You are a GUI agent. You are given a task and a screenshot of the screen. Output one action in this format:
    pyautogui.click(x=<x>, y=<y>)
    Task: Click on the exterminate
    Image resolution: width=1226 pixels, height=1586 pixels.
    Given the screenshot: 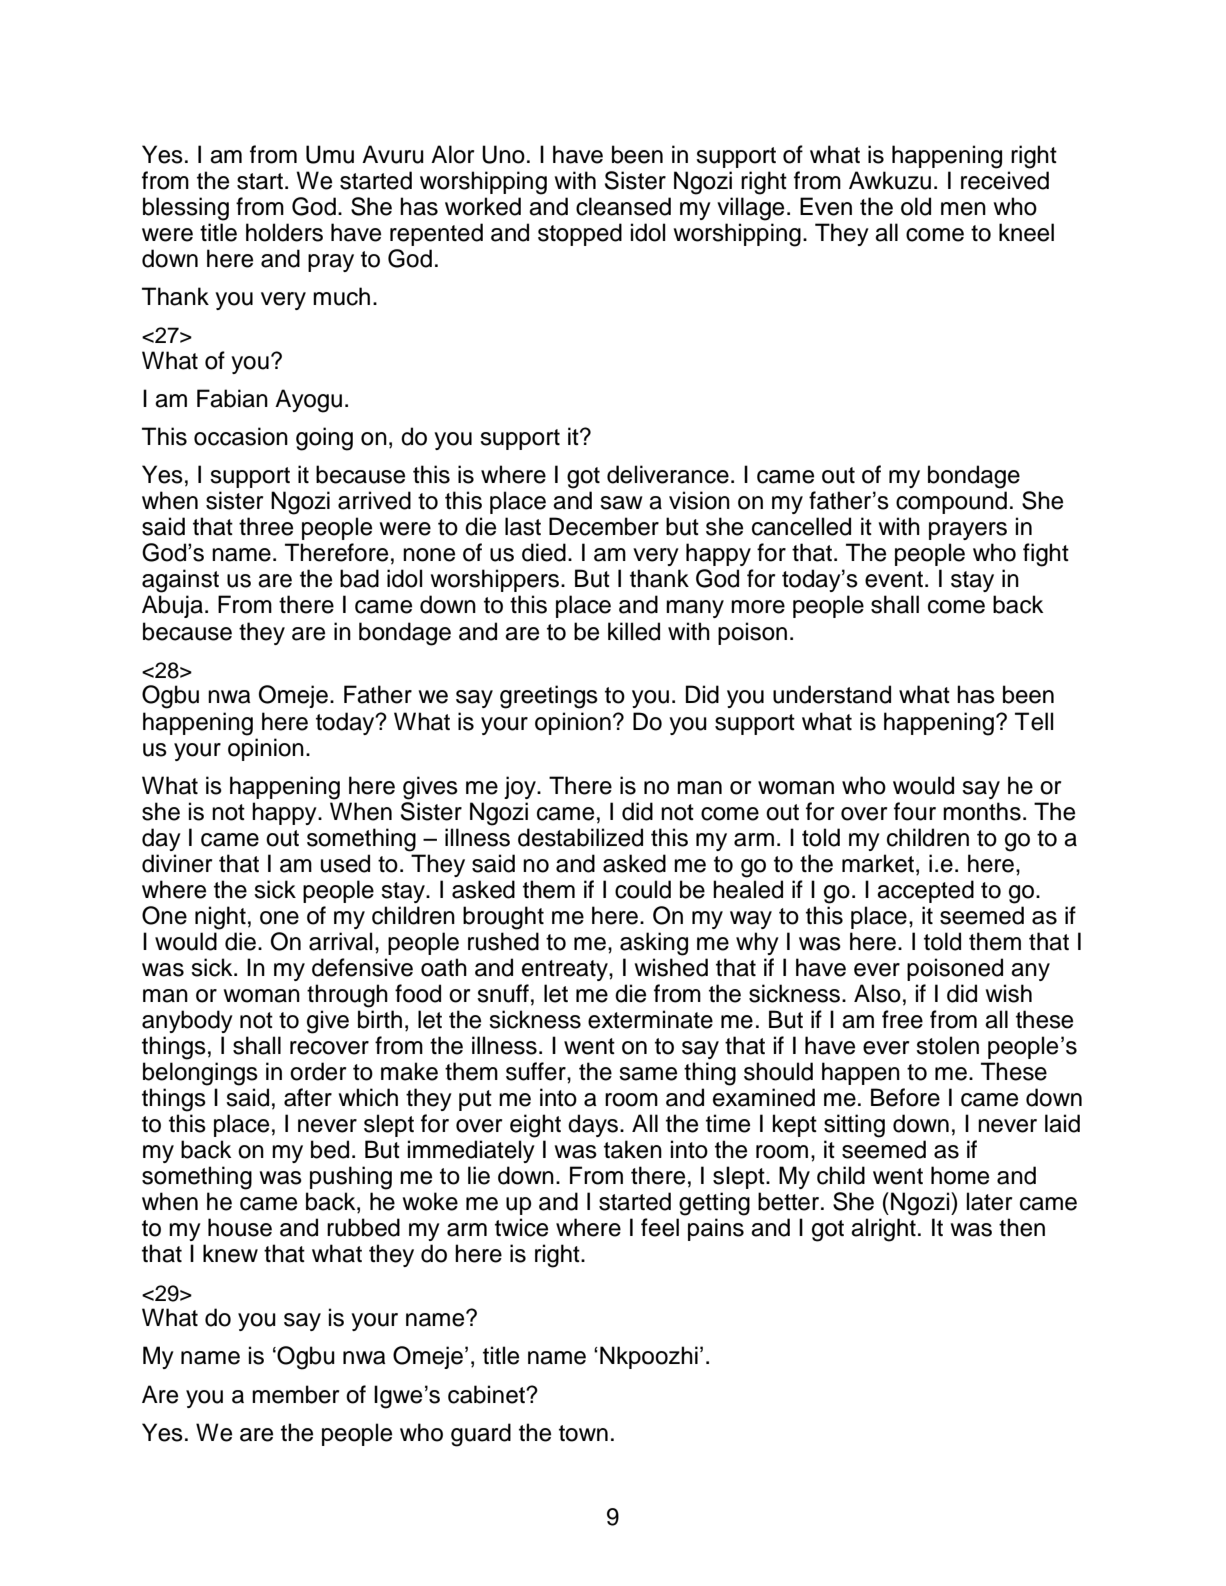 What is the action you would take?
    pyautogui.click(x=650, y=1019)
